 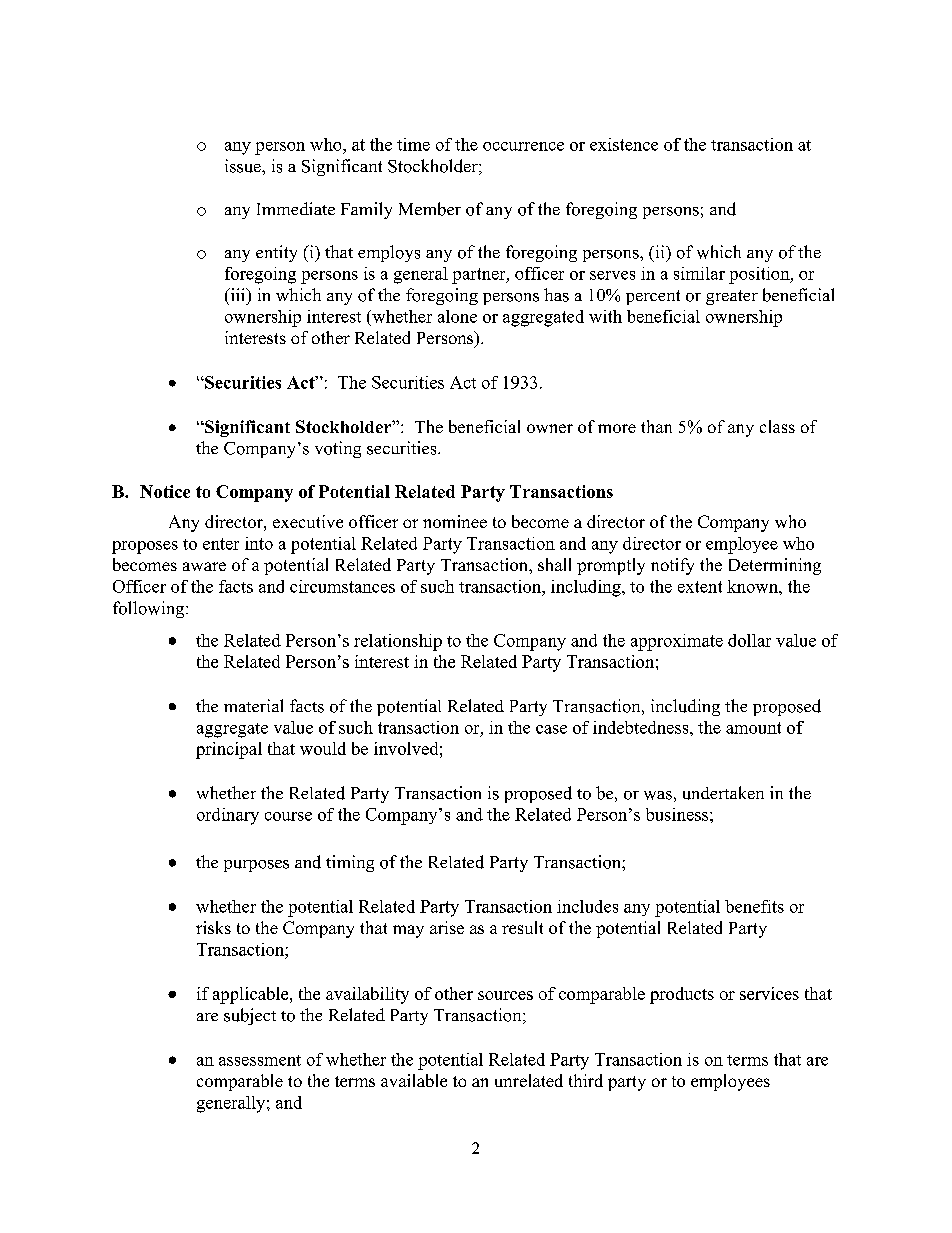 I want to click on Member, so click(x=430, y=209).
